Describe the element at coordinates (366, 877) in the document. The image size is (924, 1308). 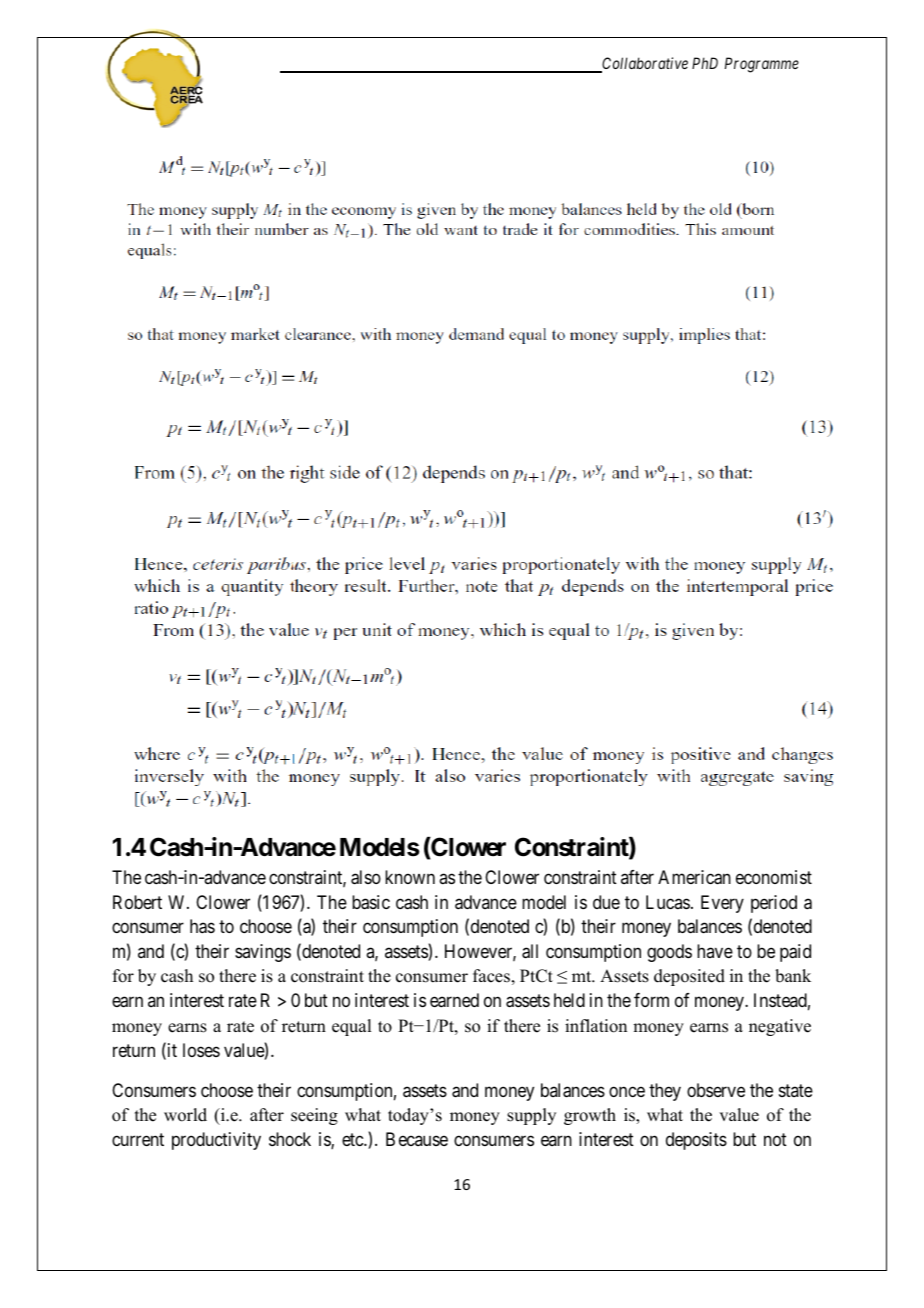
I see `also` at that location.
